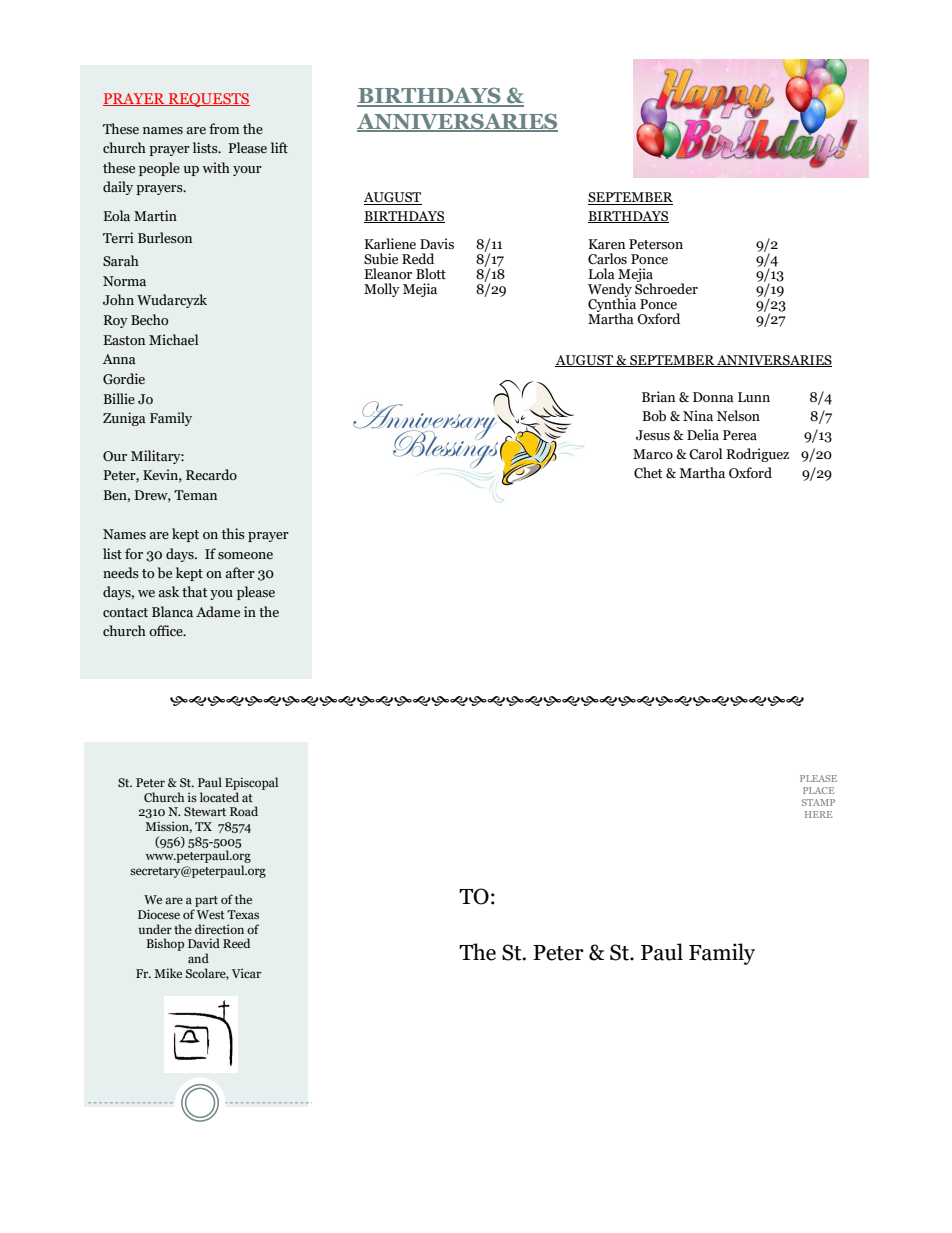 The height and width of the page is (1233, 952). Describe the element at coordinates (279, 147) in the page. I see `lift` at that location.
